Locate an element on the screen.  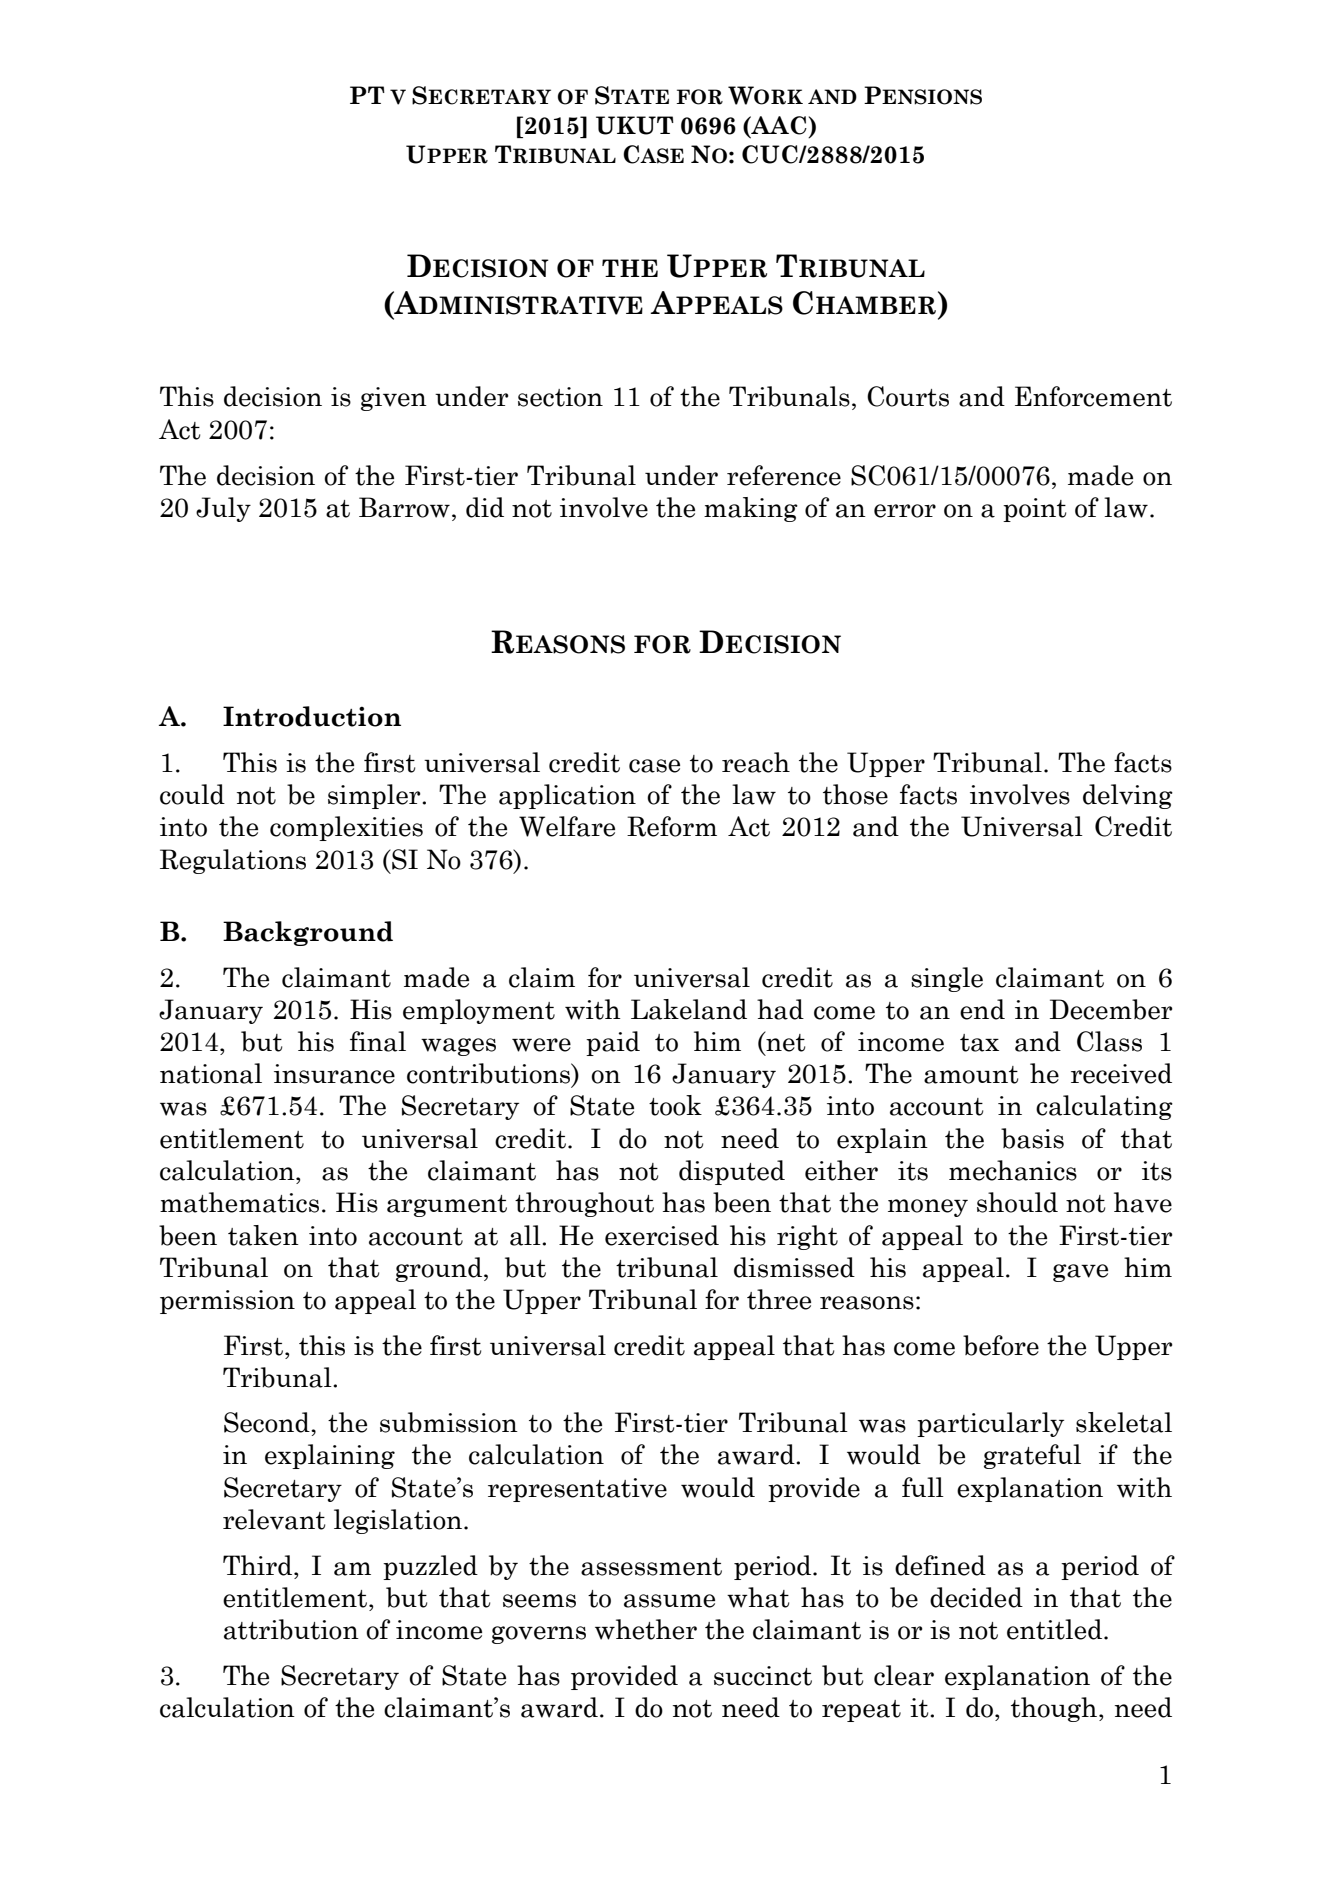
three is located at coordinates (779, 1299).
